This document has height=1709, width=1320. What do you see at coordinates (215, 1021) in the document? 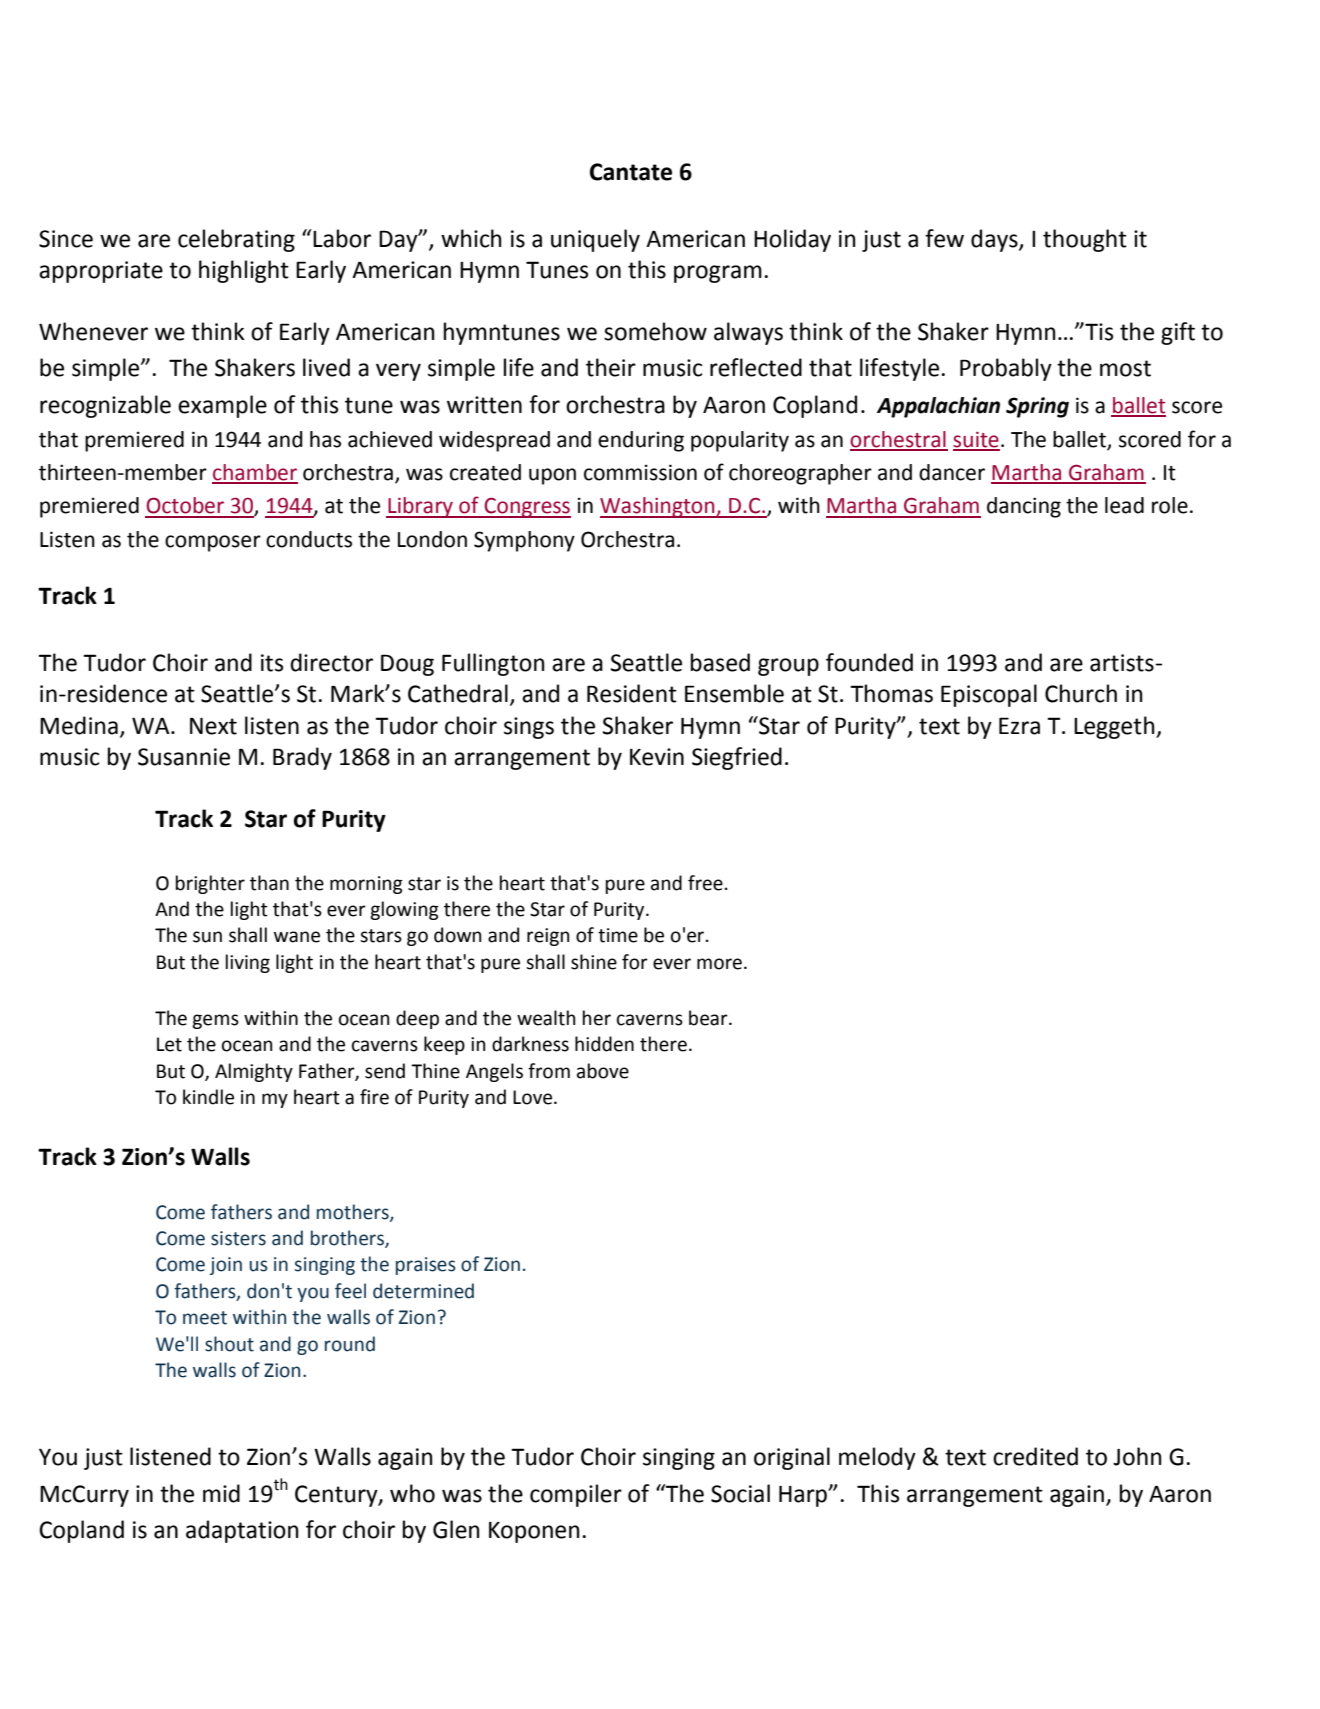
I see `gems` at bounding box center [215, 1021].
